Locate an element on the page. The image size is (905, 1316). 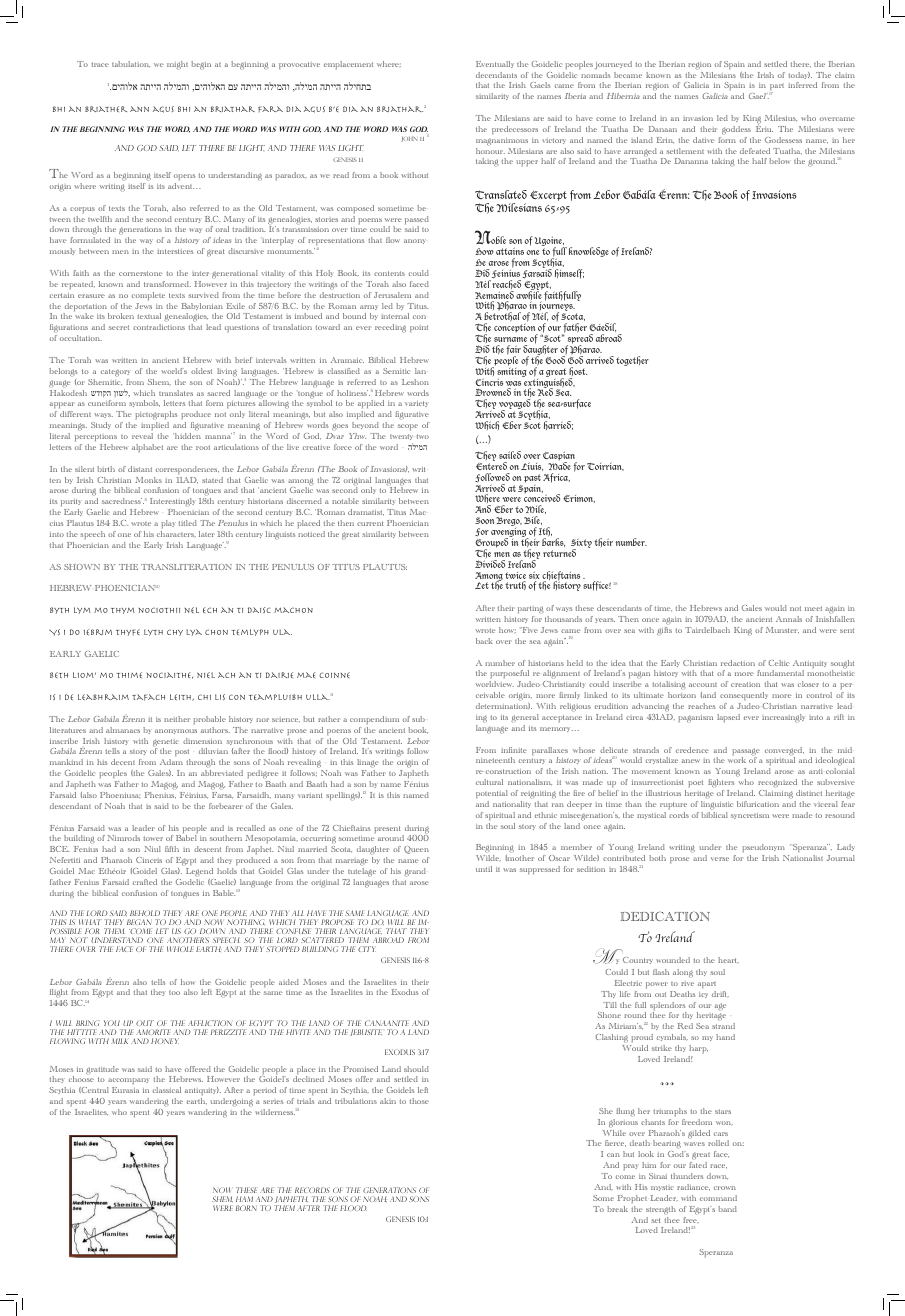
those is located at coordinates (419, 1101).
